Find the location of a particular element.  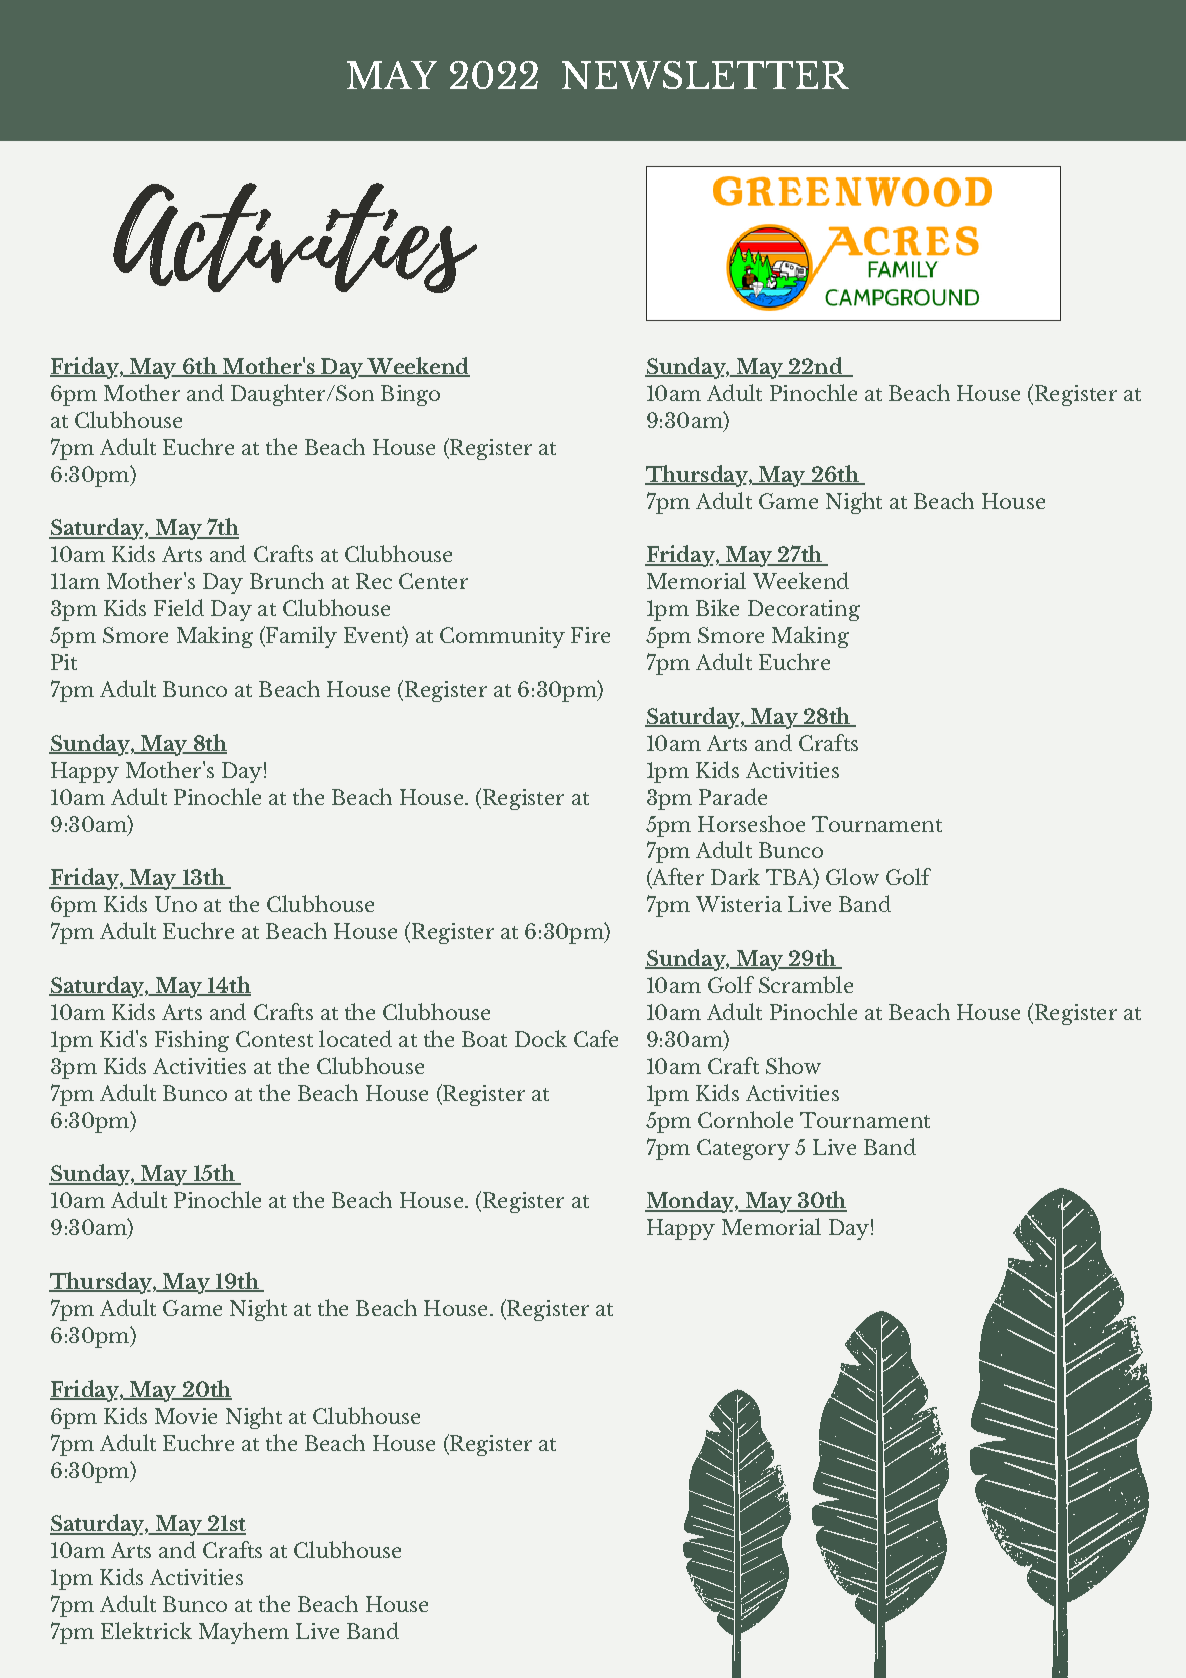

Movie is located at coordinates (186, 1416).
